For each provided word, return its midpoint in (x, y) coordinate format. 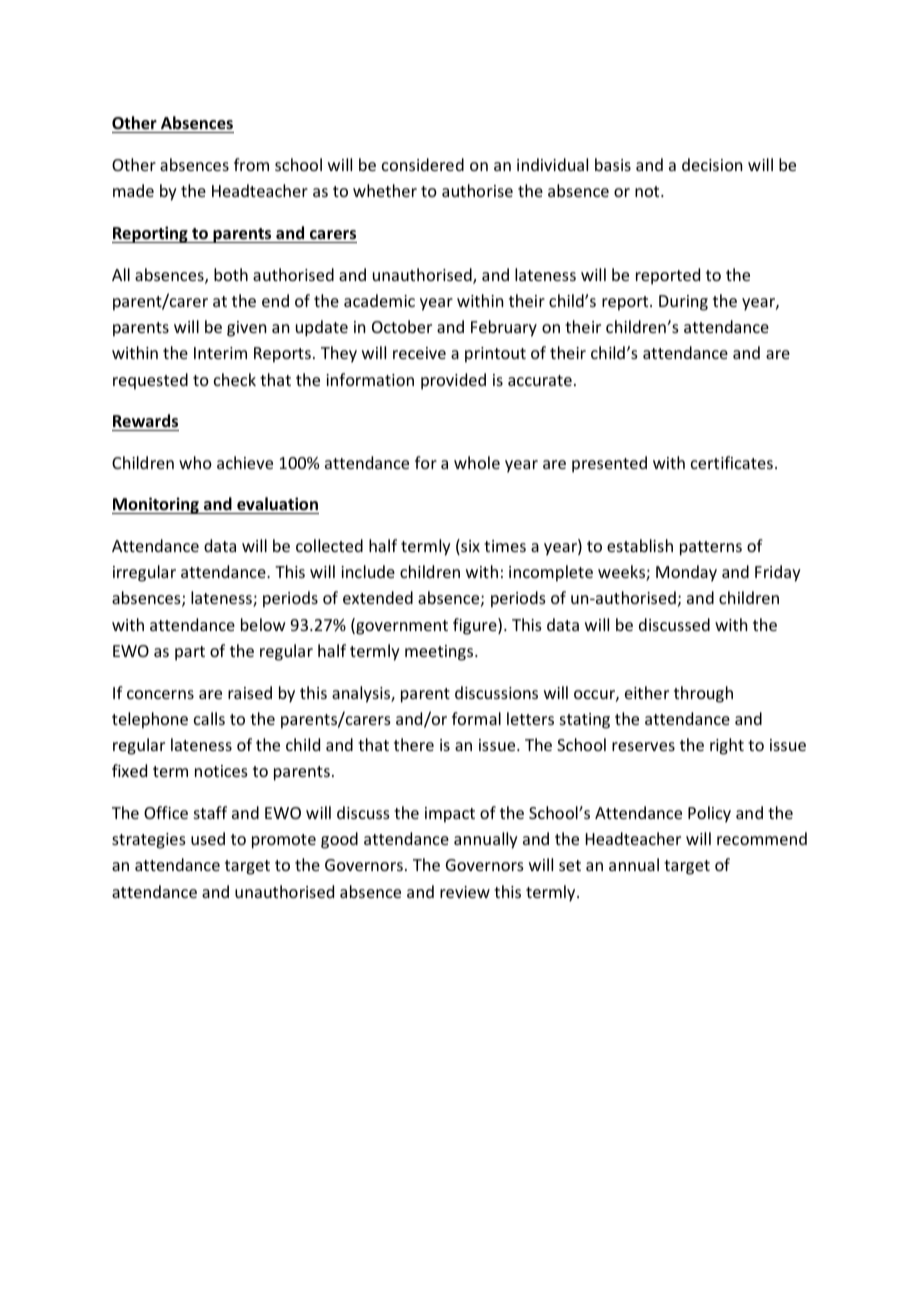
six (469, 547)
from (251, 164)
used (208, 838)
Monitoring (156, 505)
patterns (711, 548)
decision (712, 164)
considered (423, 164)
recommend (762, 838)
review (465, 892)
